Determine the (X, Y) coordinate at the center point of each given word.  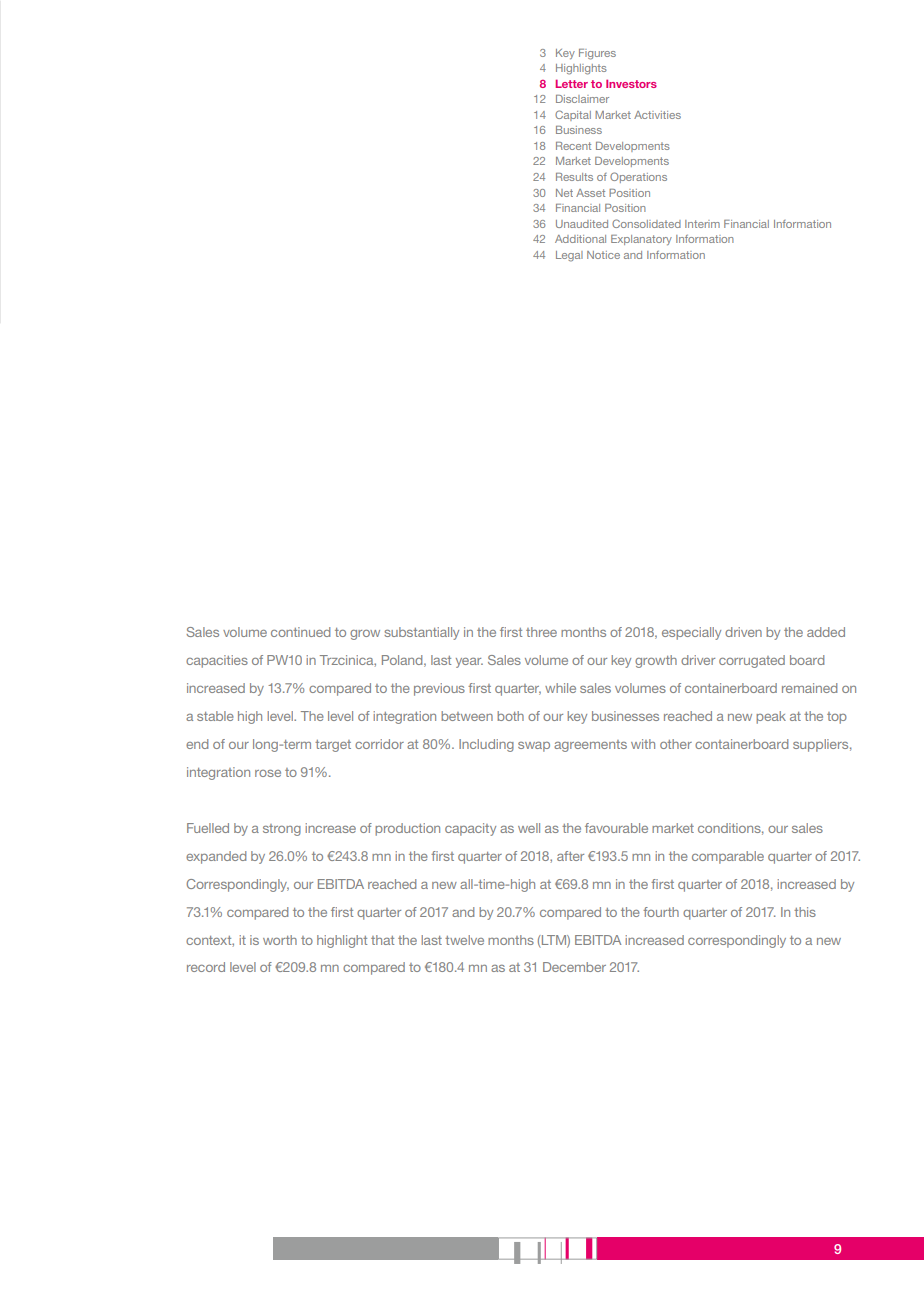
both (510, 716)
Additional (580, 239)
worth (280, 940)
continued (300, 632)
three (541, 632)
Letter (571, 83)
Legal (569, 256)
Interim (702, 224)
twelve (464, 940)
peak (771, 717)
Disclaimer (582, 99)
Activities (657, 115)
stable (215, 716)
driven (743, 632)
